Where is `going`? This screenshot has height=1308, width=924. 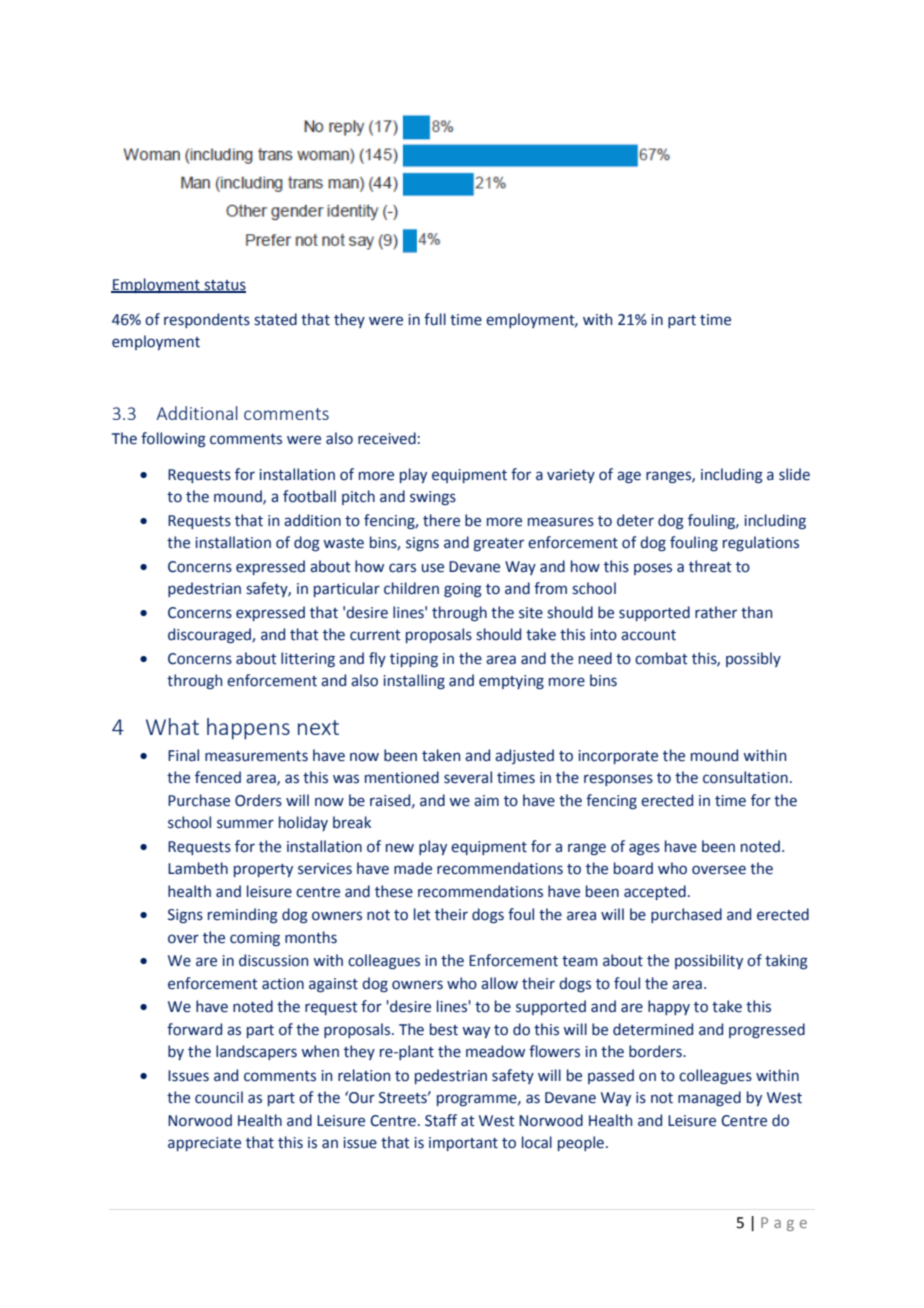
going is located at coordinates (463, 590).
